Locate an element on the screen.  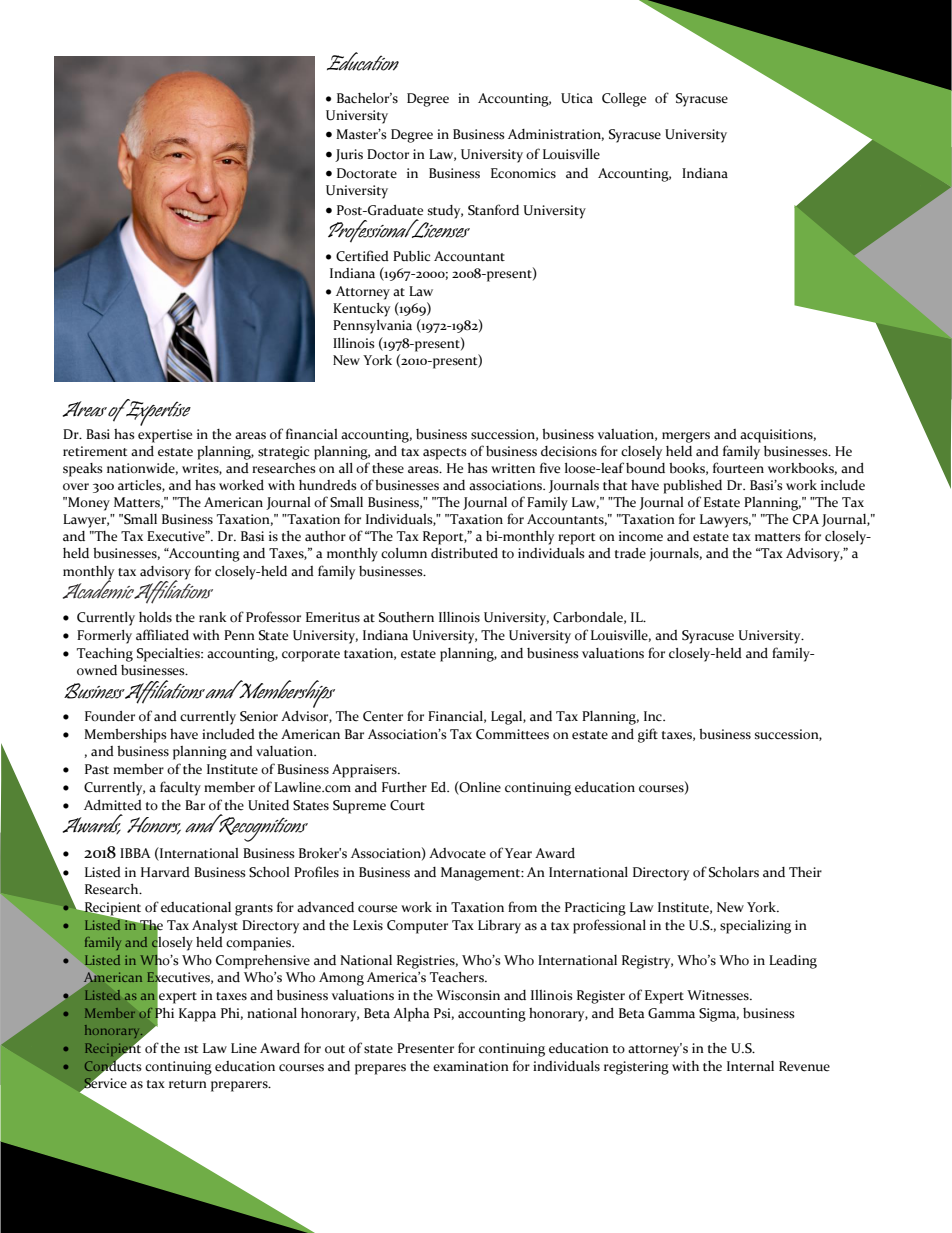
published is located at coordinates (692, 487).
